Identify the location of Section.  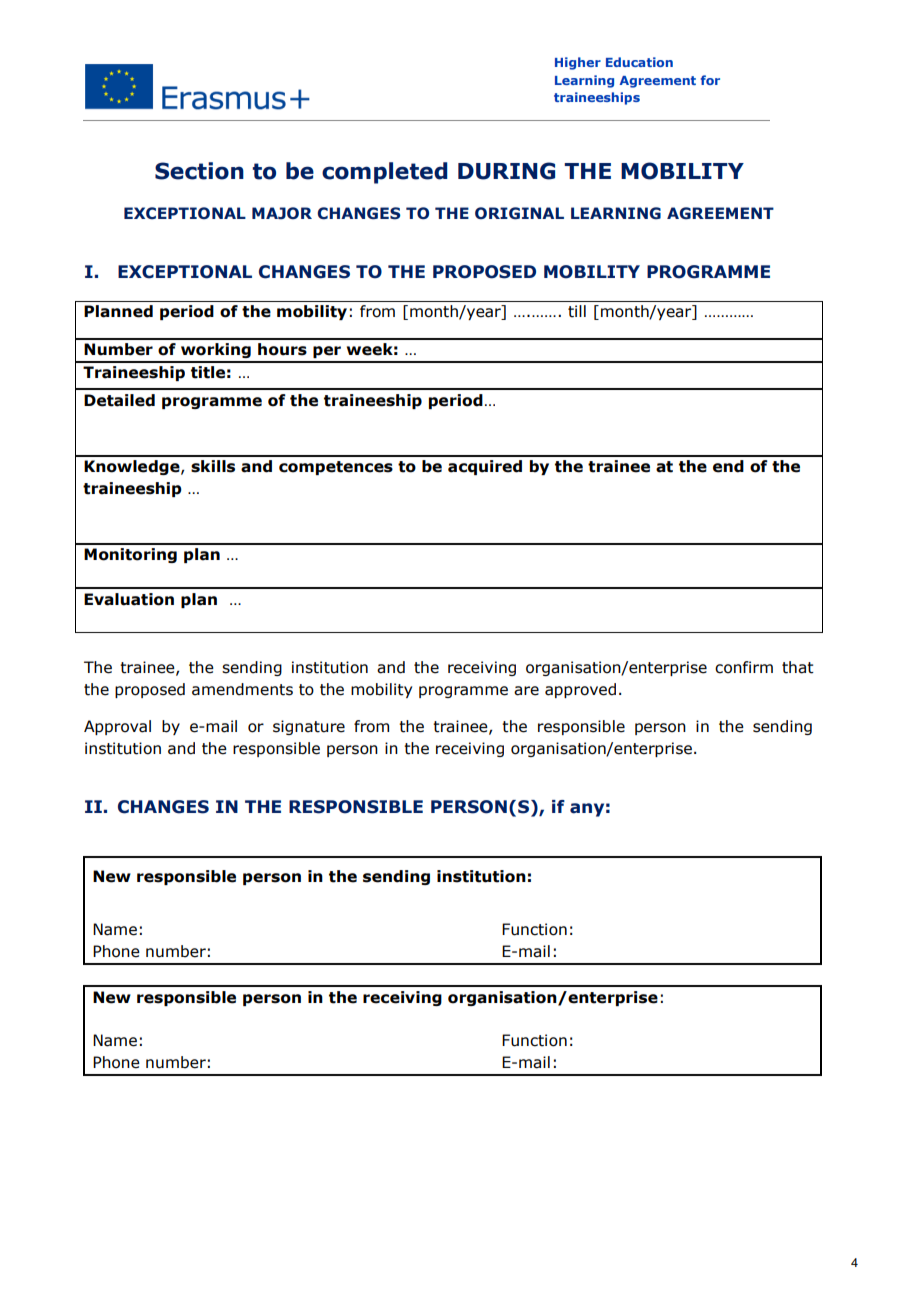
(199, 171).
